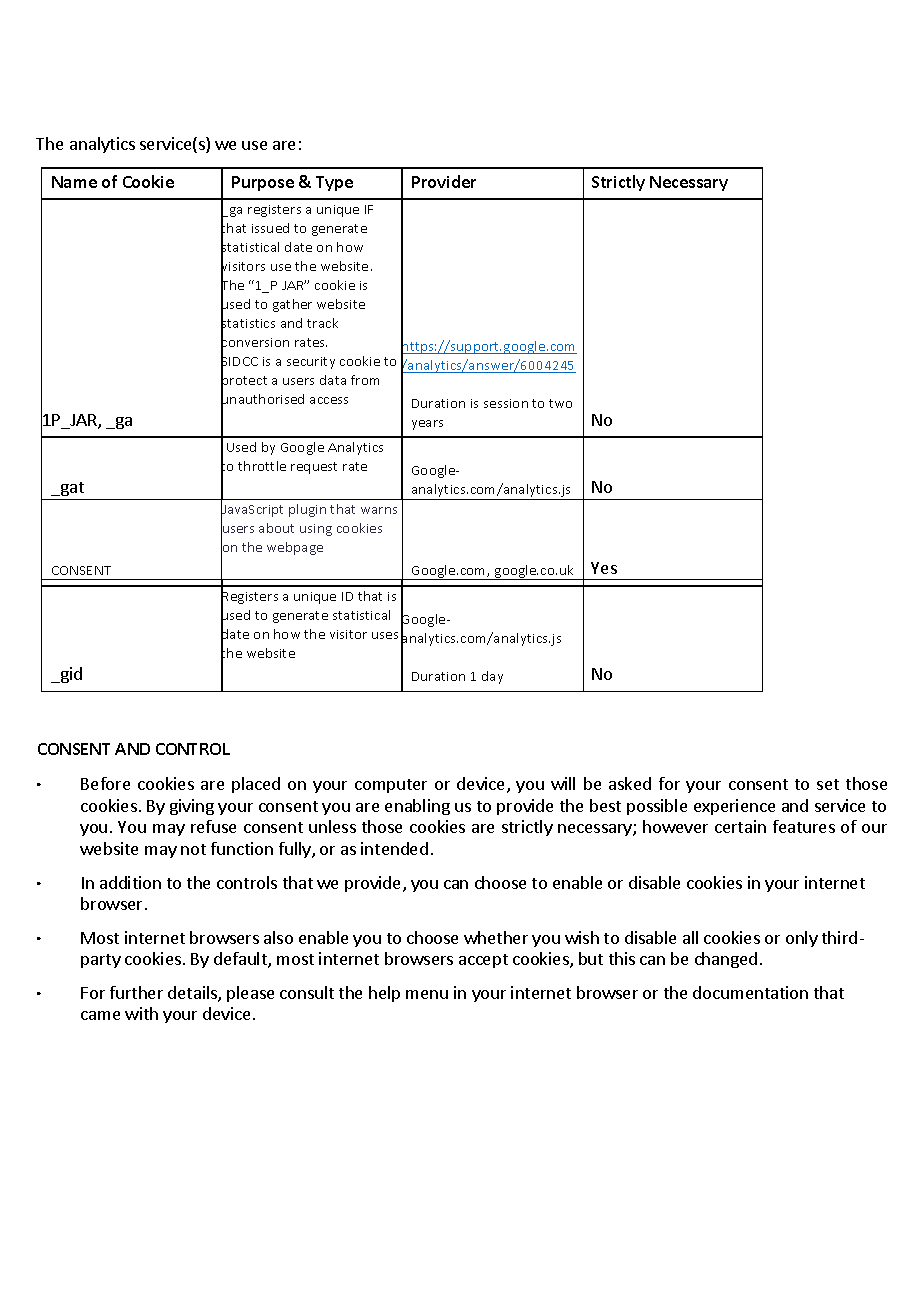  Describe the element at coordinates (74, 182) in the document. I see `Name` at that location.
